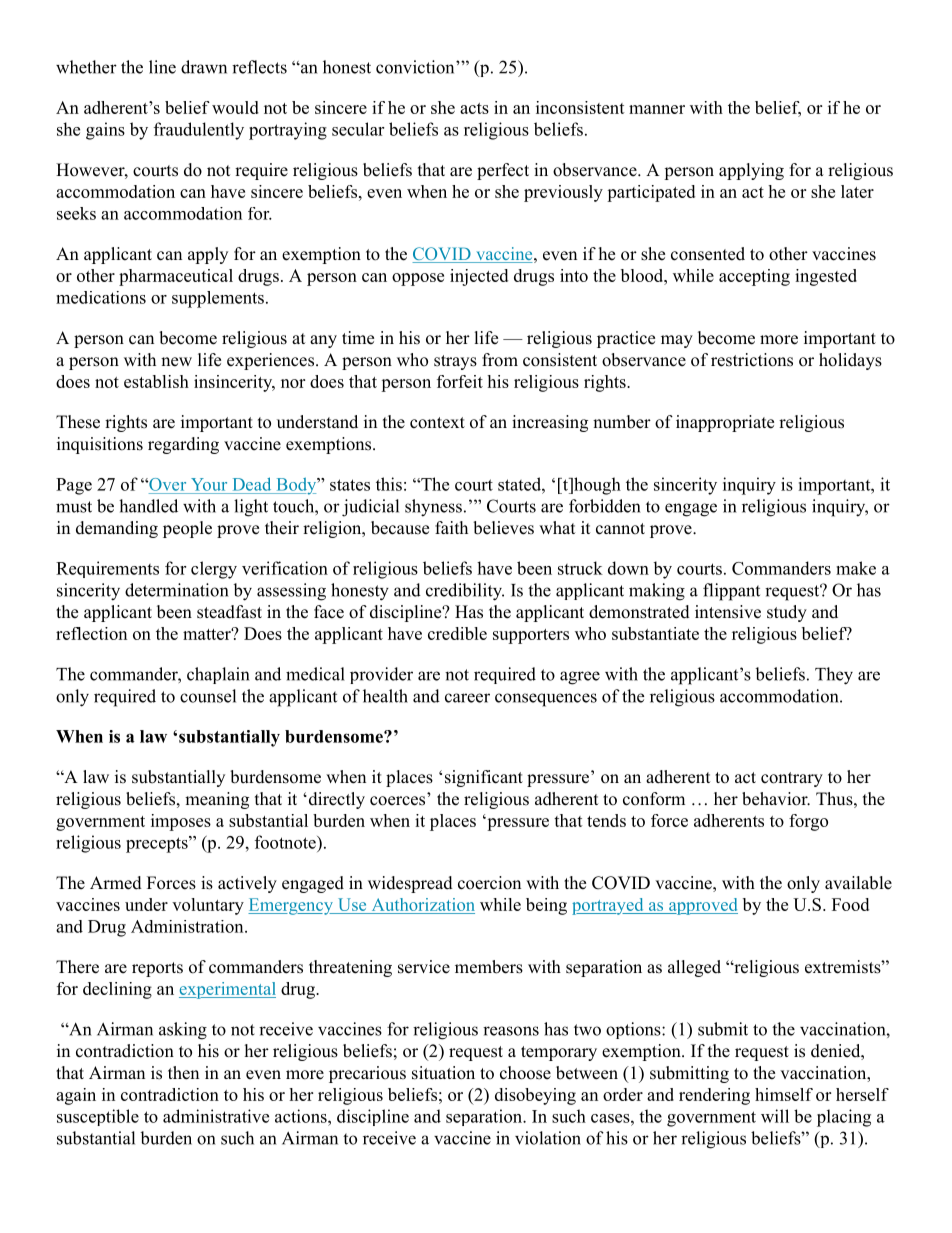 The width and height of the screenshot is (952, 1233). What do you see at coordinates (787, 613) in the screenshot?
I see `study` at bounding box center [787, 613].
